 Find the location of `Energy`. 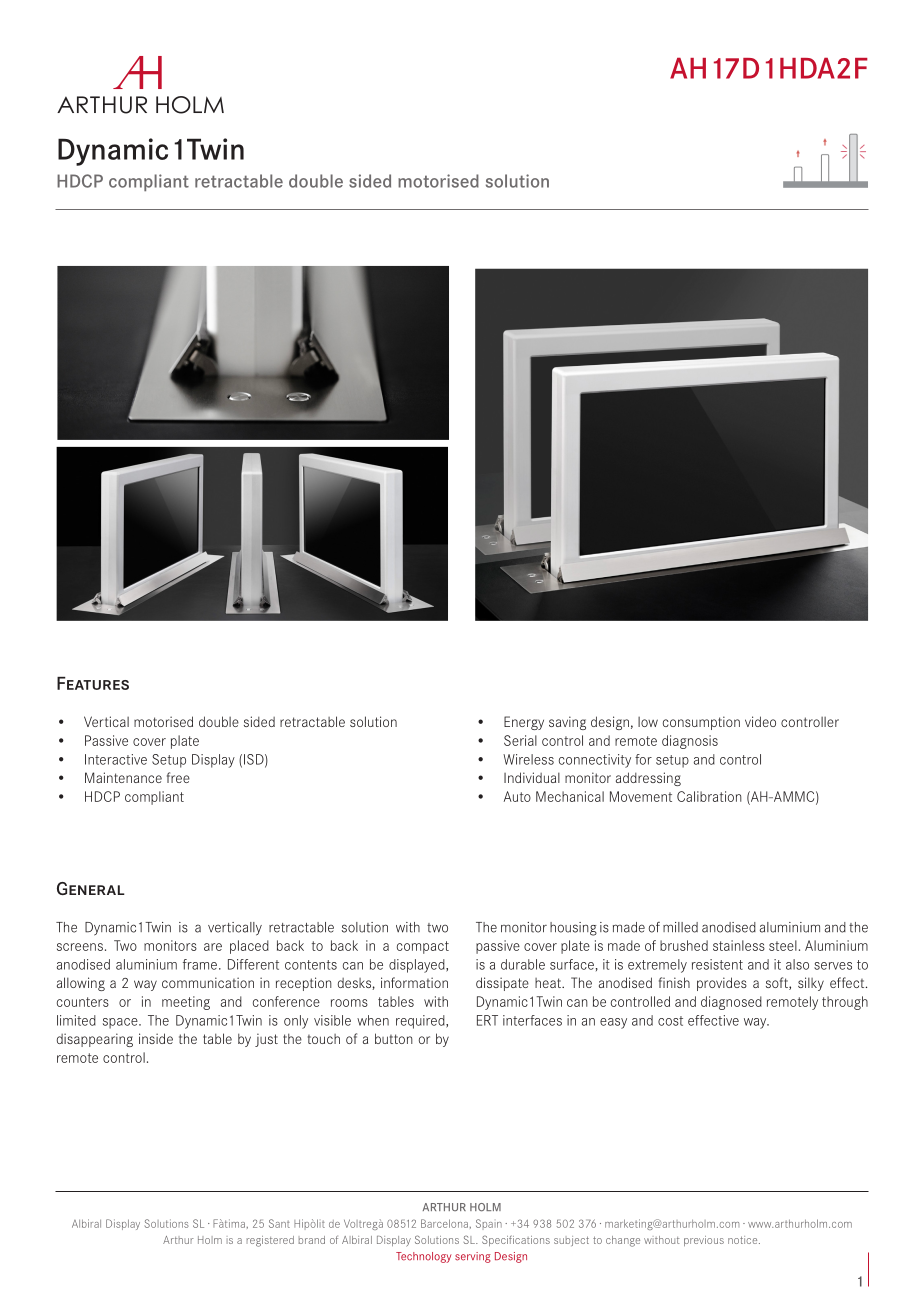

Energy is located at coordinates (524, 723).
